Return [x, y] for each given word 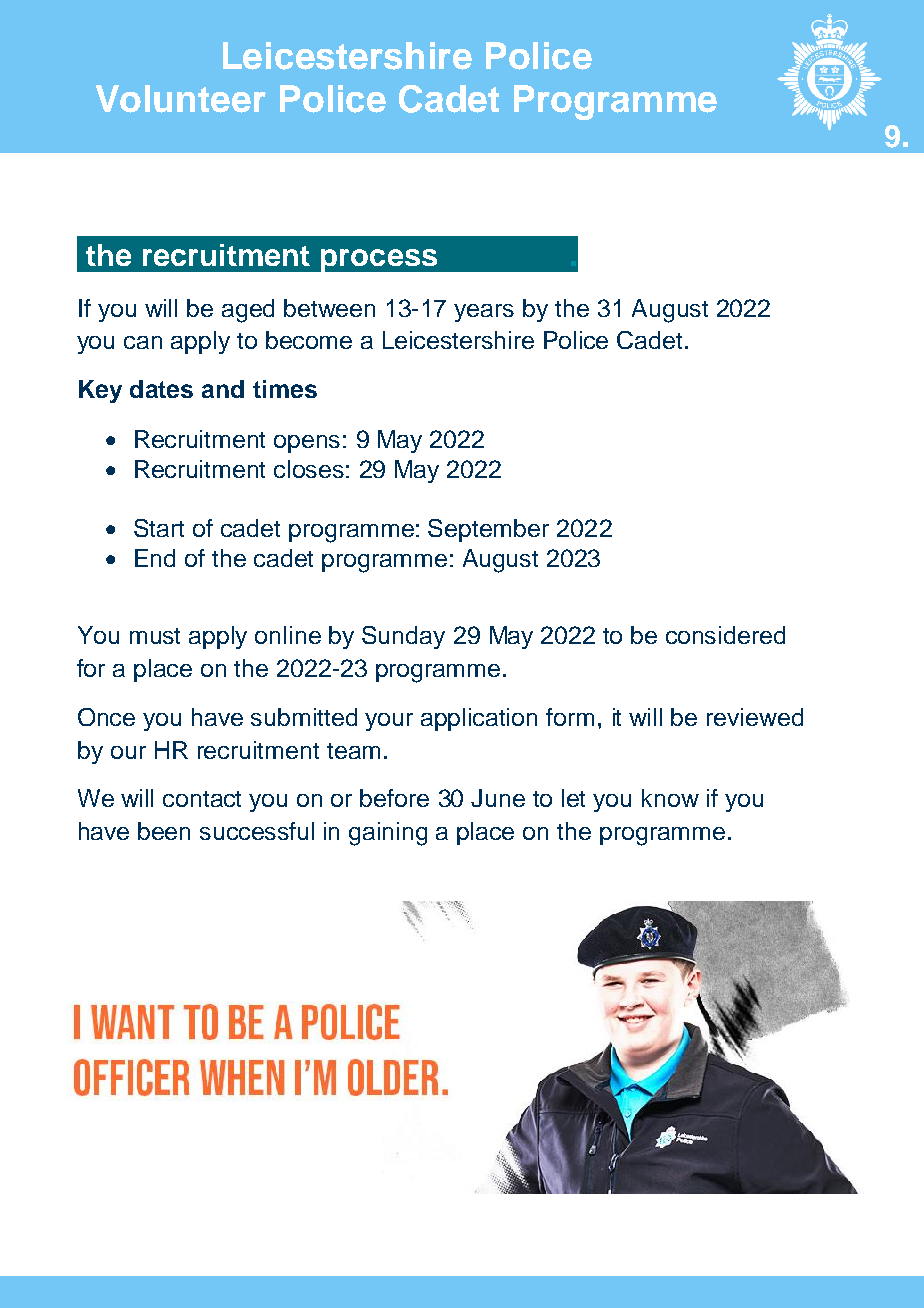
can [143, 342]
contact [202, 799]
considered [725, 635]
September [488, 530]
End [155, 558]
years [484, 313]
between [329, 308]
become [309, 340]
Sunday [403, 637]
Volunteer [181, 99]
